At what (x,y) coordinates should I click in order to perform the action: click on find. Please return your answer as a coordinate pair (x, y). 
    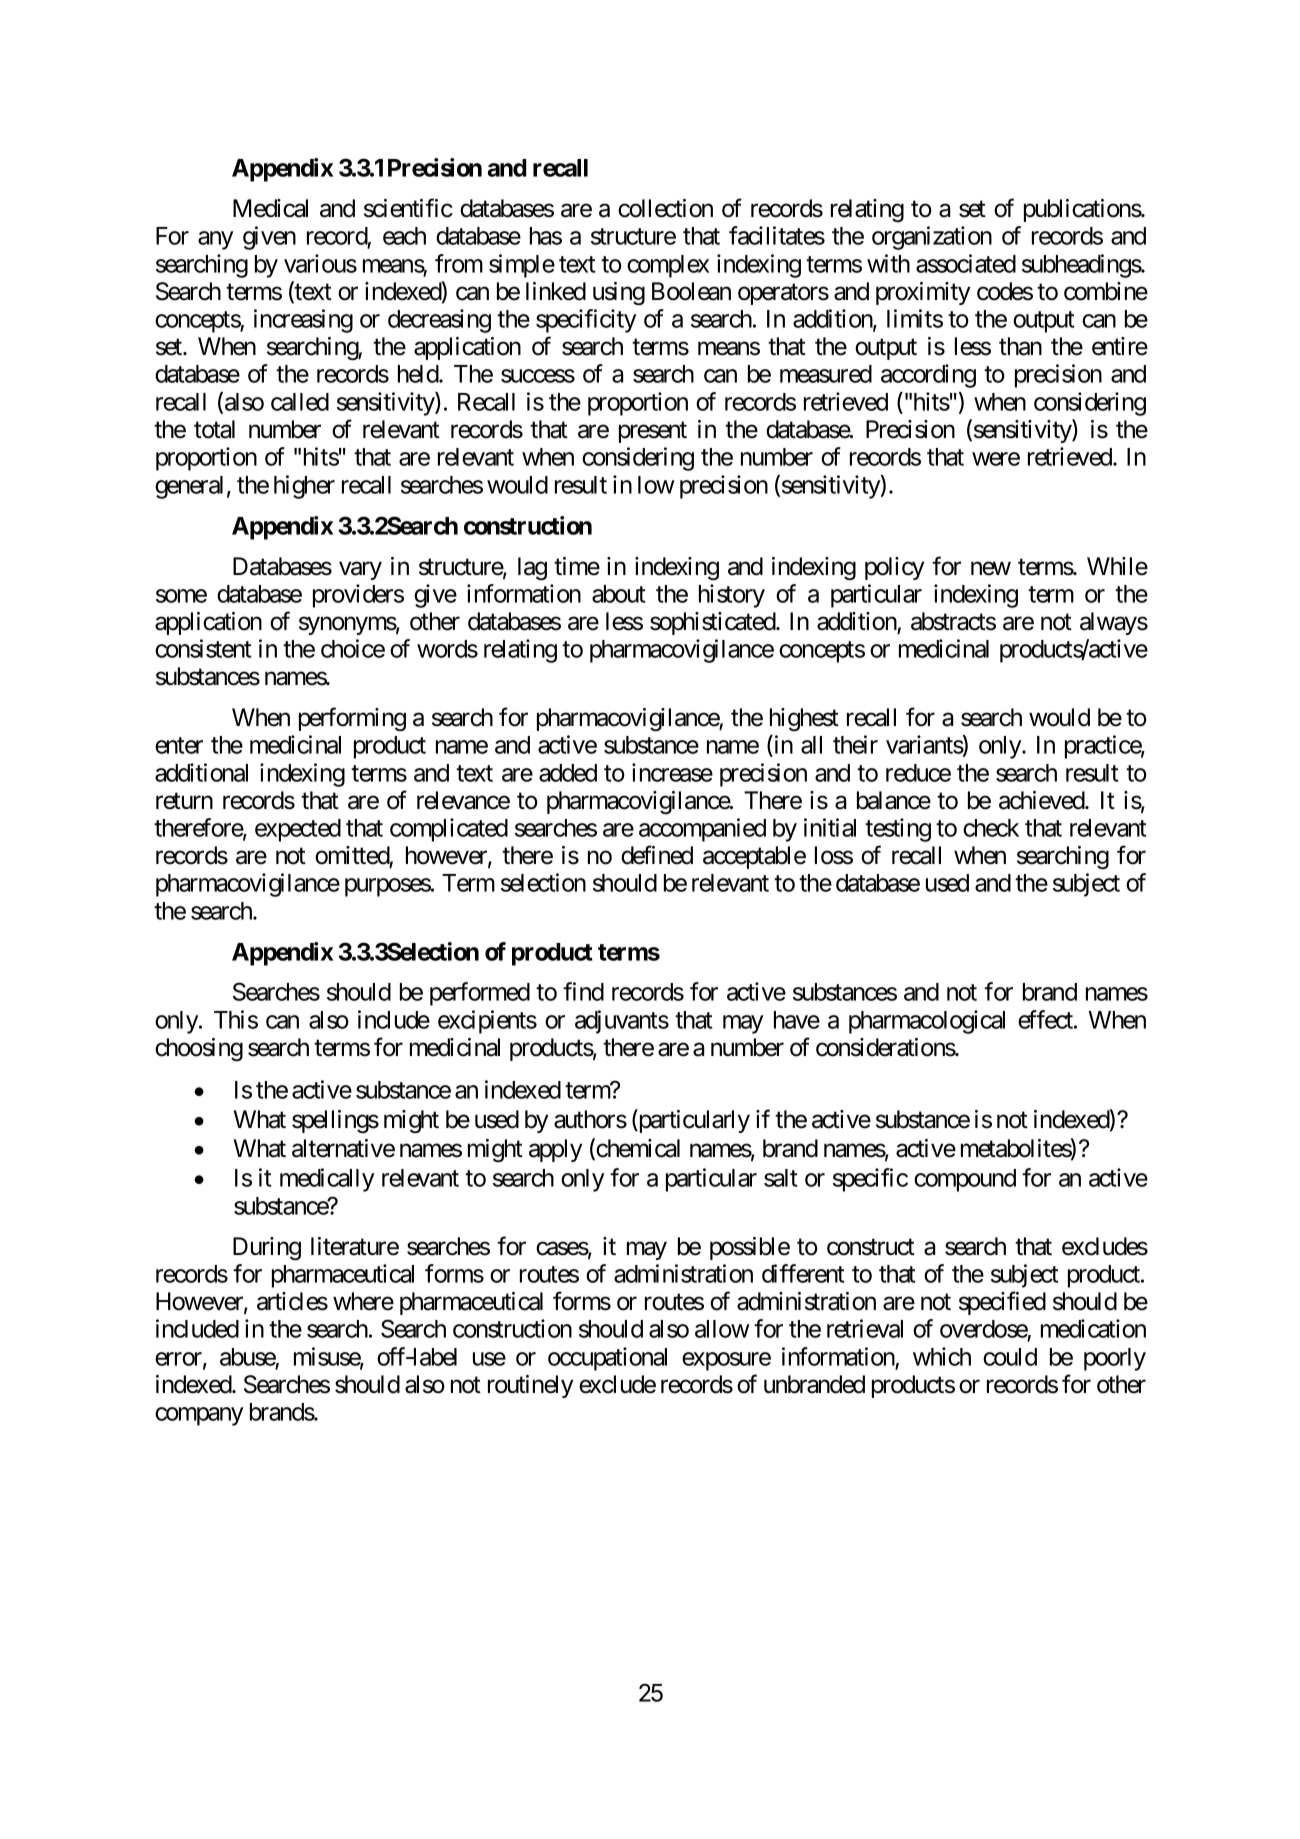
    Looking at the image, I should click on (583, 991).
